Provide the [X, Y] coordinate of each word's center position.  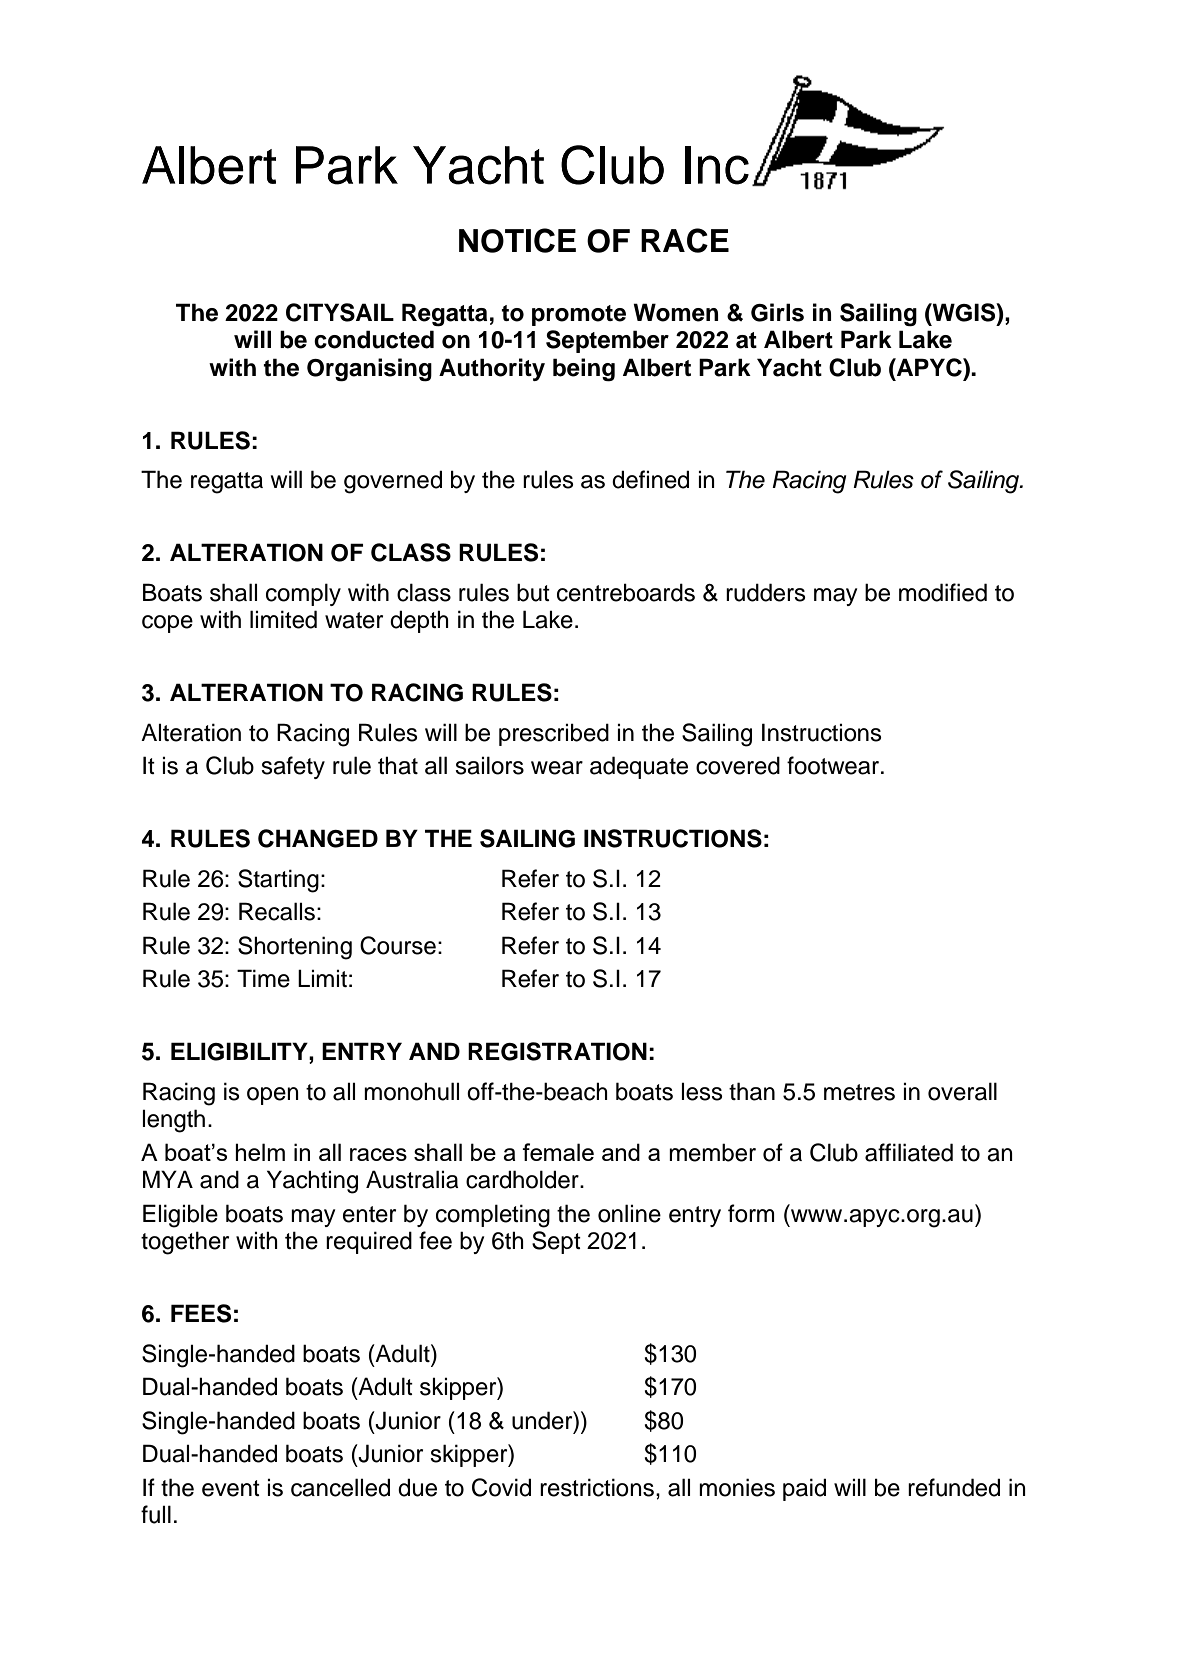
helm [260, 1152]
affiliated [909, 1152]
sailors [489, 765]
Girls [777, 312]
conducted [374, 339]
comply [303, 594]
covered [738, 765]
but [533, 592]
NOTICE [517, 240]
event [231, 1488]
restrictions [597, 1487]
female [558, 1152]
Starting [278, 881]
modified [943, 592]
